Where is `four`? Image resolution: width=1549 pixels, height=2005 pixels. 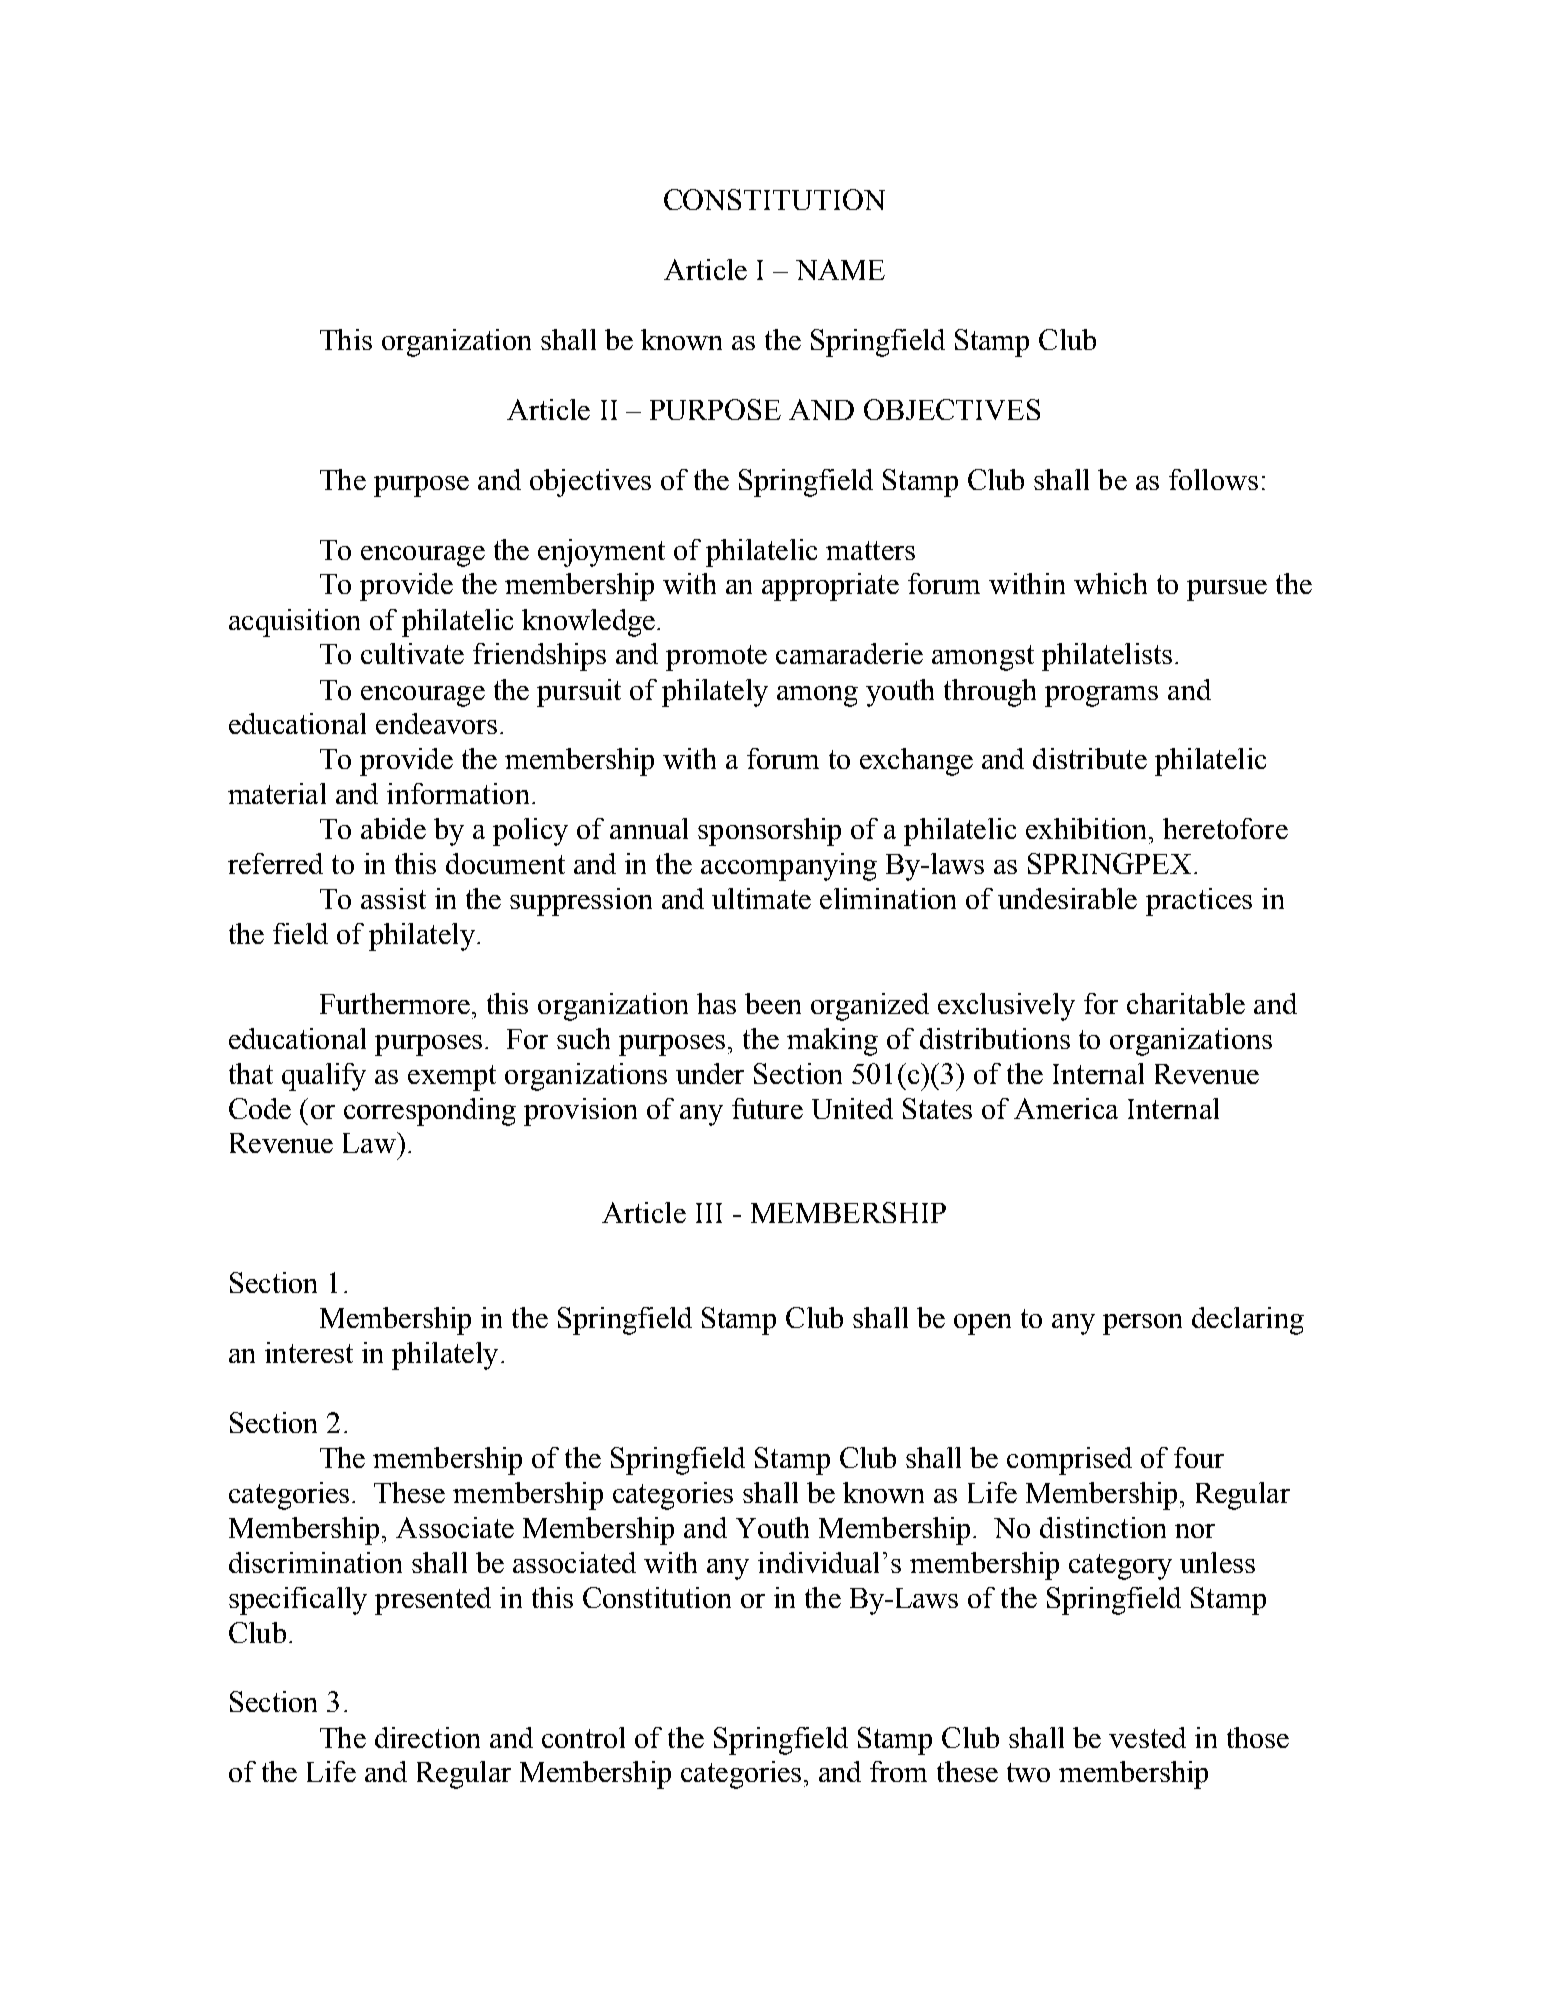 four is located at coordinates (1199, 1457).
